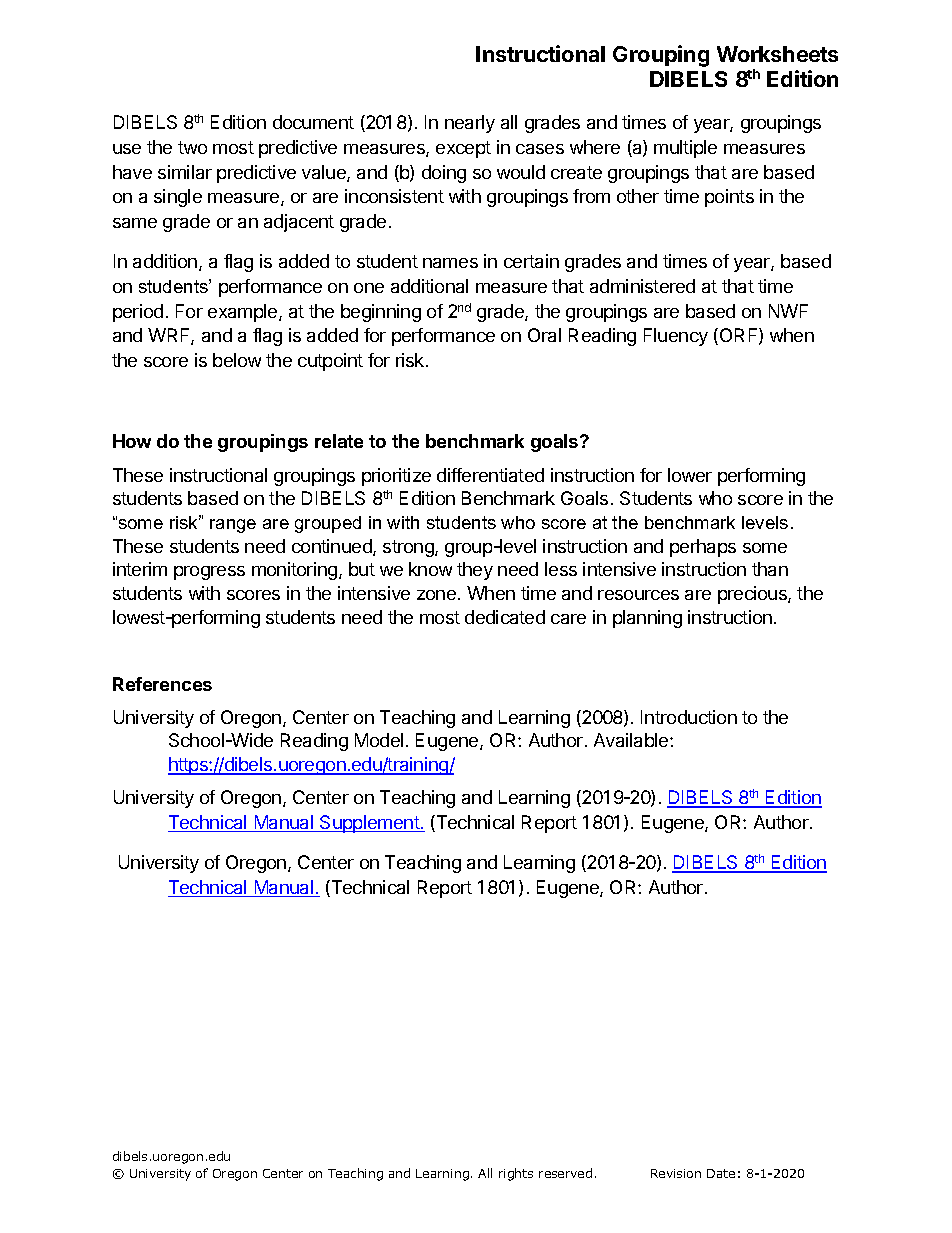 This document has width=952, height=1233. Describe the element at coordinates (490, 475) in the document. I see `differentiated` at that location.
